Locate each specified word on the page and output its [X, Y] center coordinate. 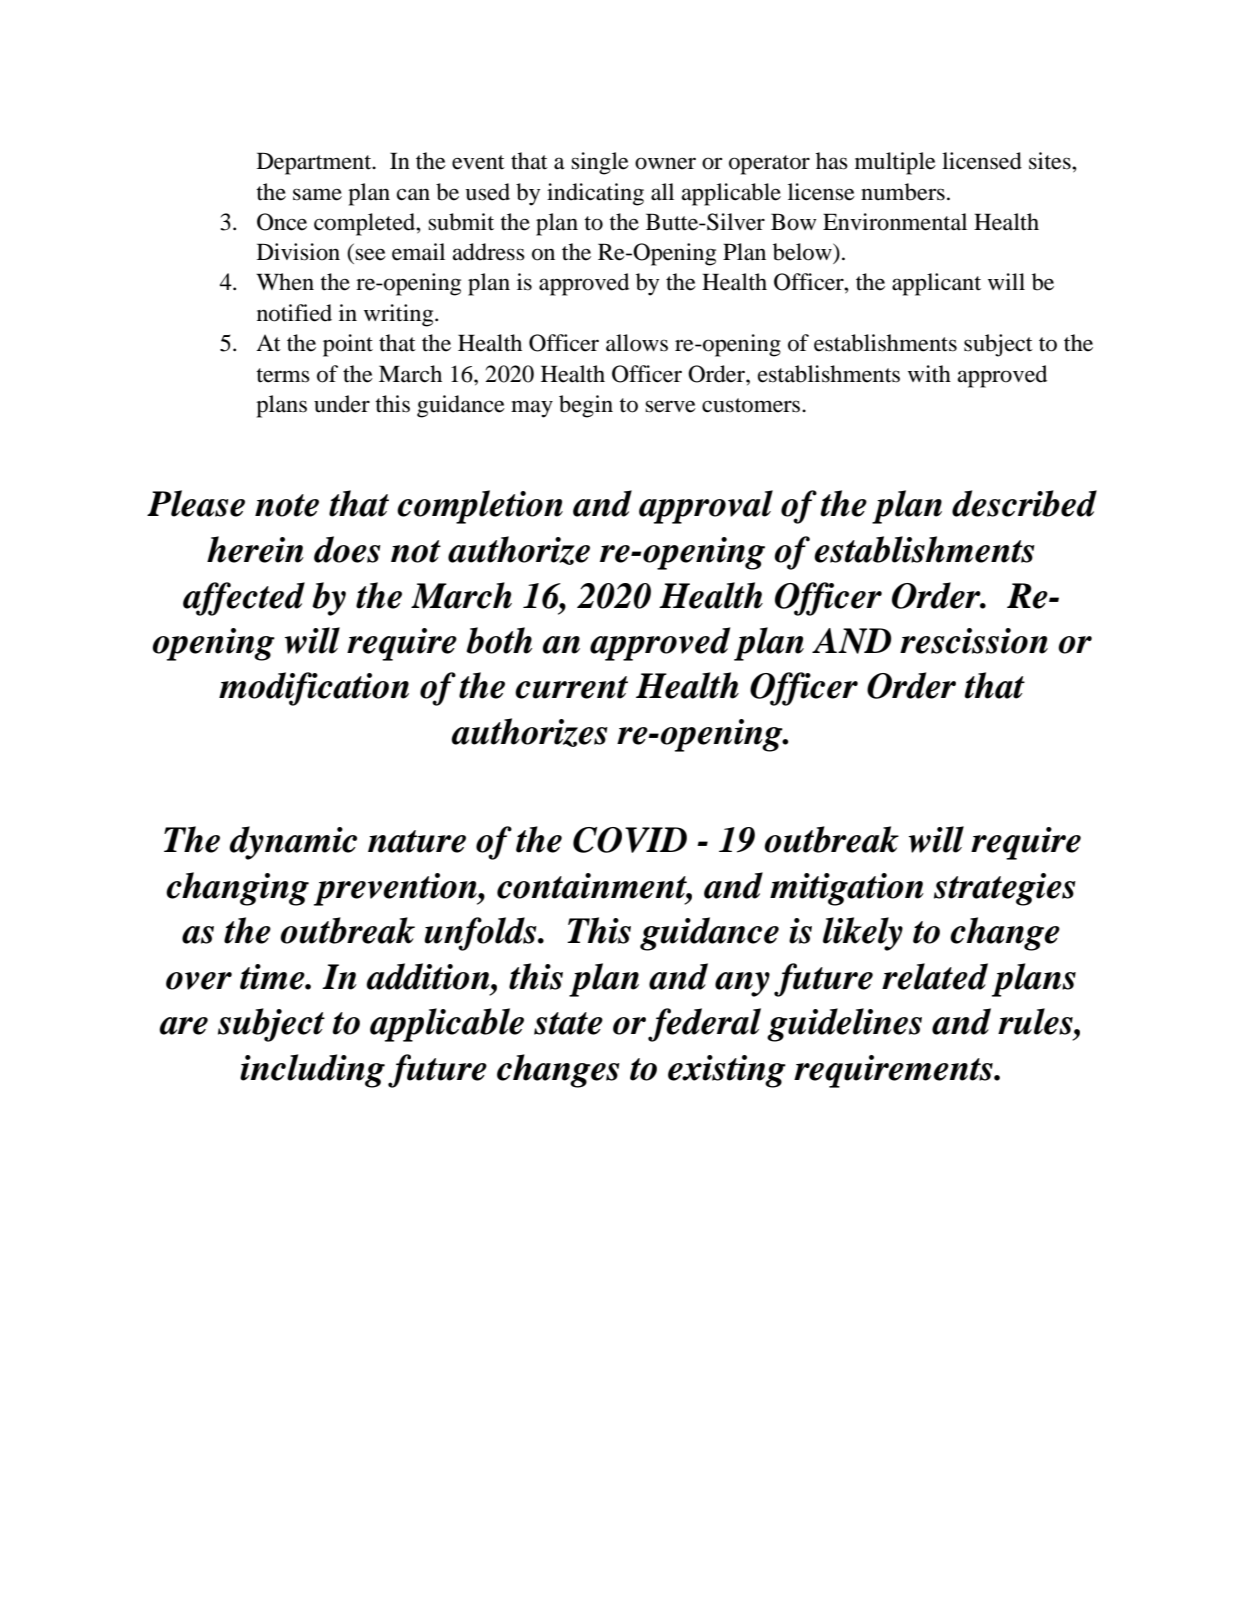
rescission [974, 641]
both [499, 640]
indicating [595, 194]
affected [244, 599]
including [312, 1071]
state [568, 1023]
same [317, 194]
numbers [903, 192]
